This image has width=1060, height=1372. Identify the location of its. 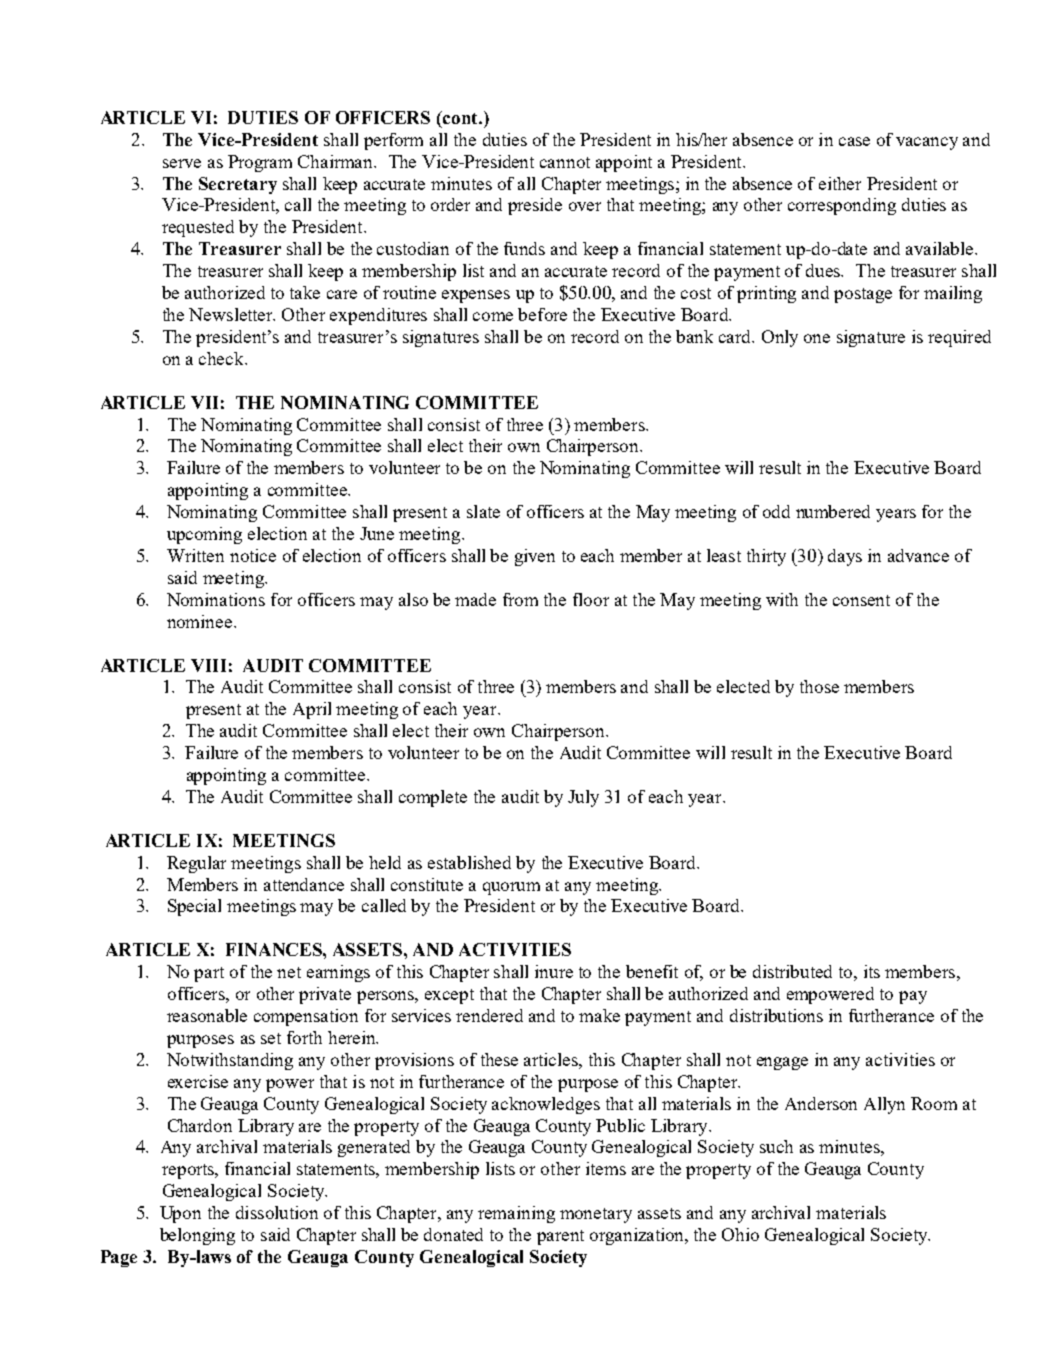
(872, 971).
